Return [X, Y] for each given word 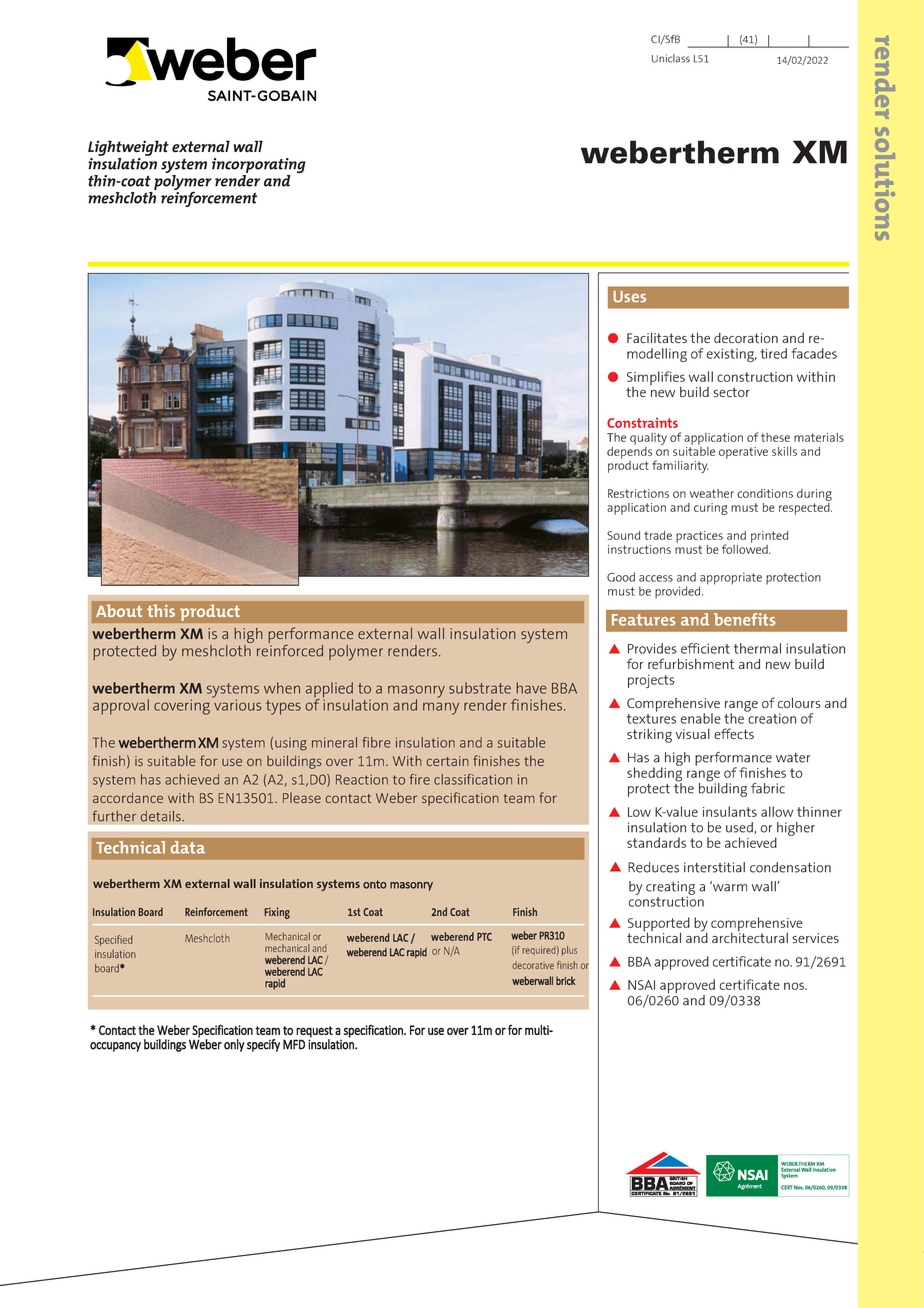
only [234, 1045]
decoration [746, 338]
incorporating [259, 167]
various [237, 704]
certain [447, 761]
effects [734, 733]
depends [629, 451]
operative [743, 453]
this [161, 610]
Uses [629, 297]
